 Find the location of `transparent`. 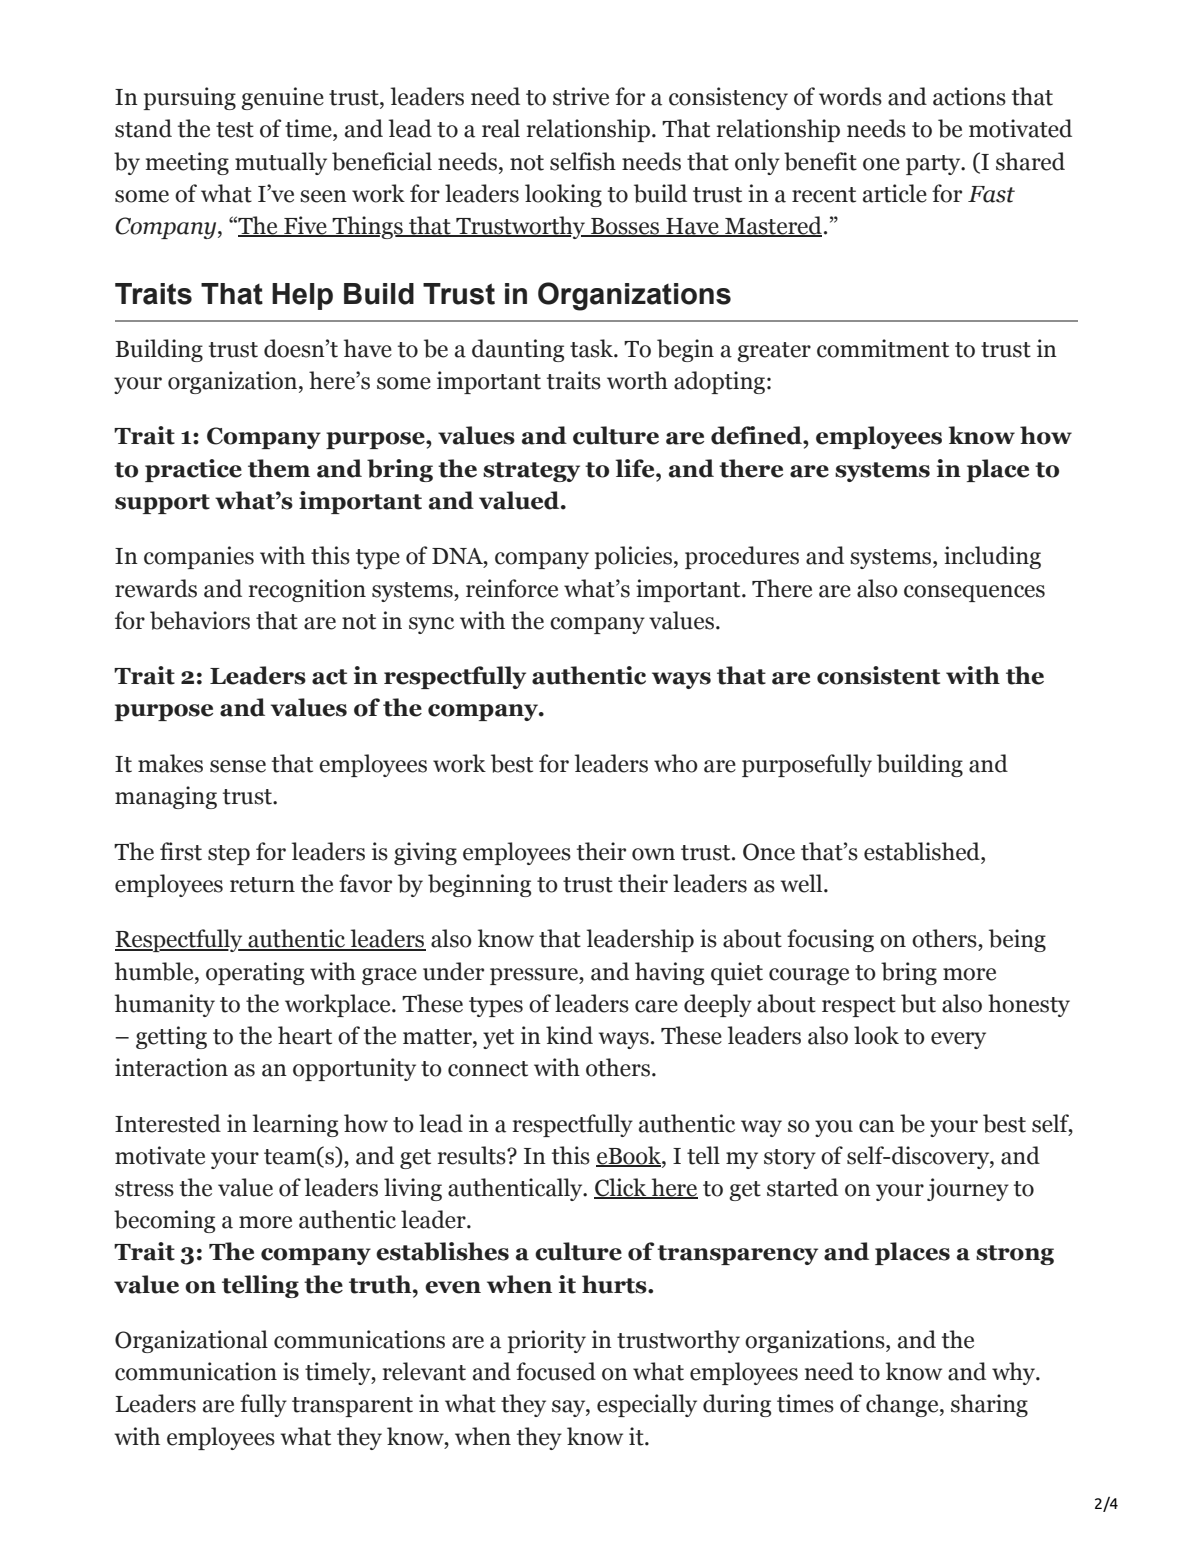

transparent is located at coordinates (352, 1407).
